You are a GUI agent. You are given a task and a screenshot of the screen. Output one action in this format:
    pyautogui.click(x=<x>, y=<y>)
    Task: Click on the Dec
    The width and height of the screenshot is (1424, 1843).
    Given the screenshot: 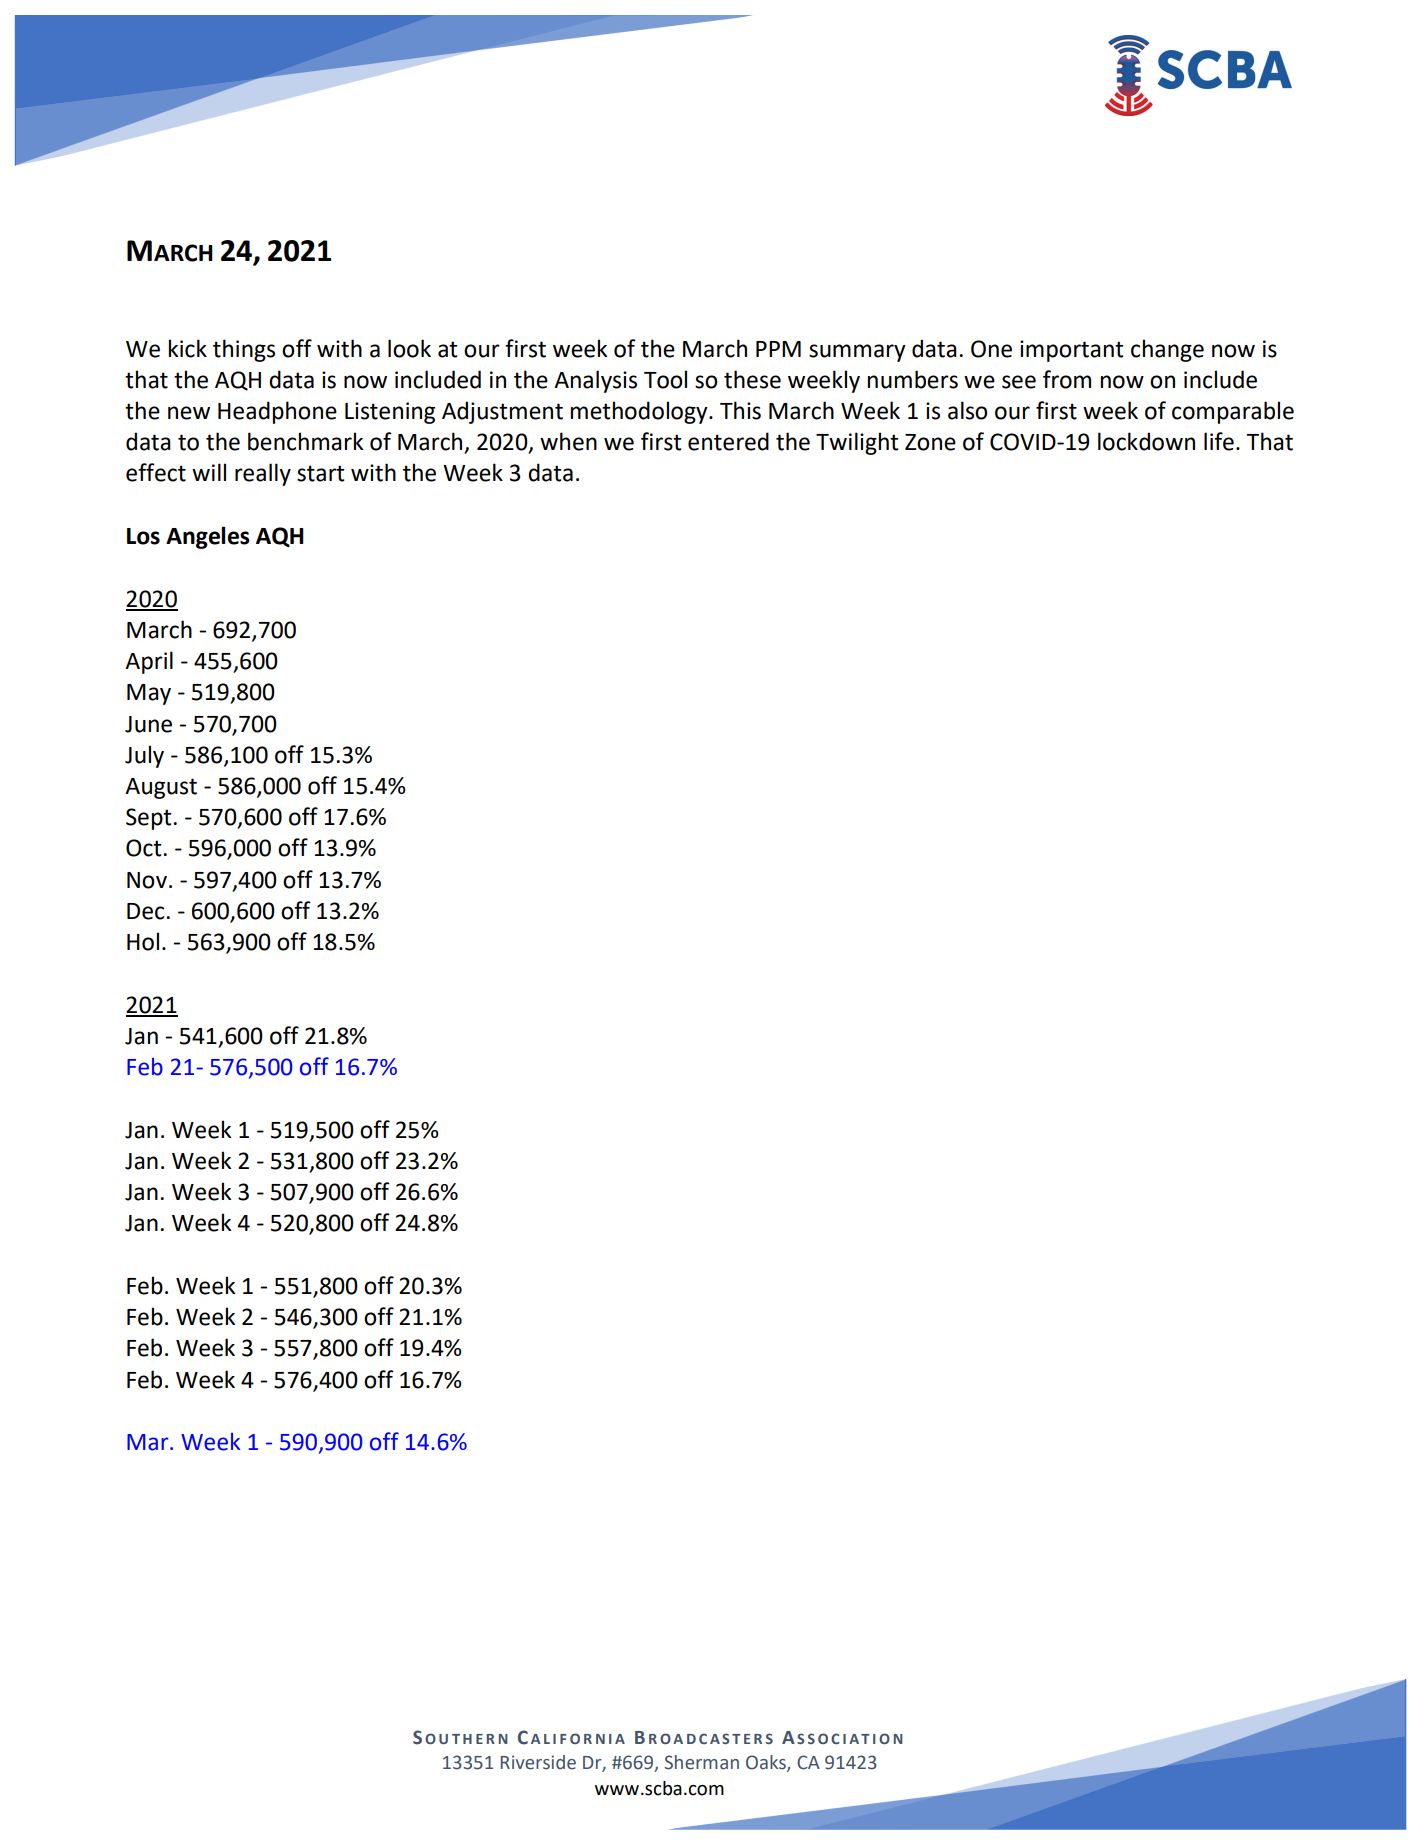 What is the action you would take?
    pyautogui.click(x=147, y=911)
